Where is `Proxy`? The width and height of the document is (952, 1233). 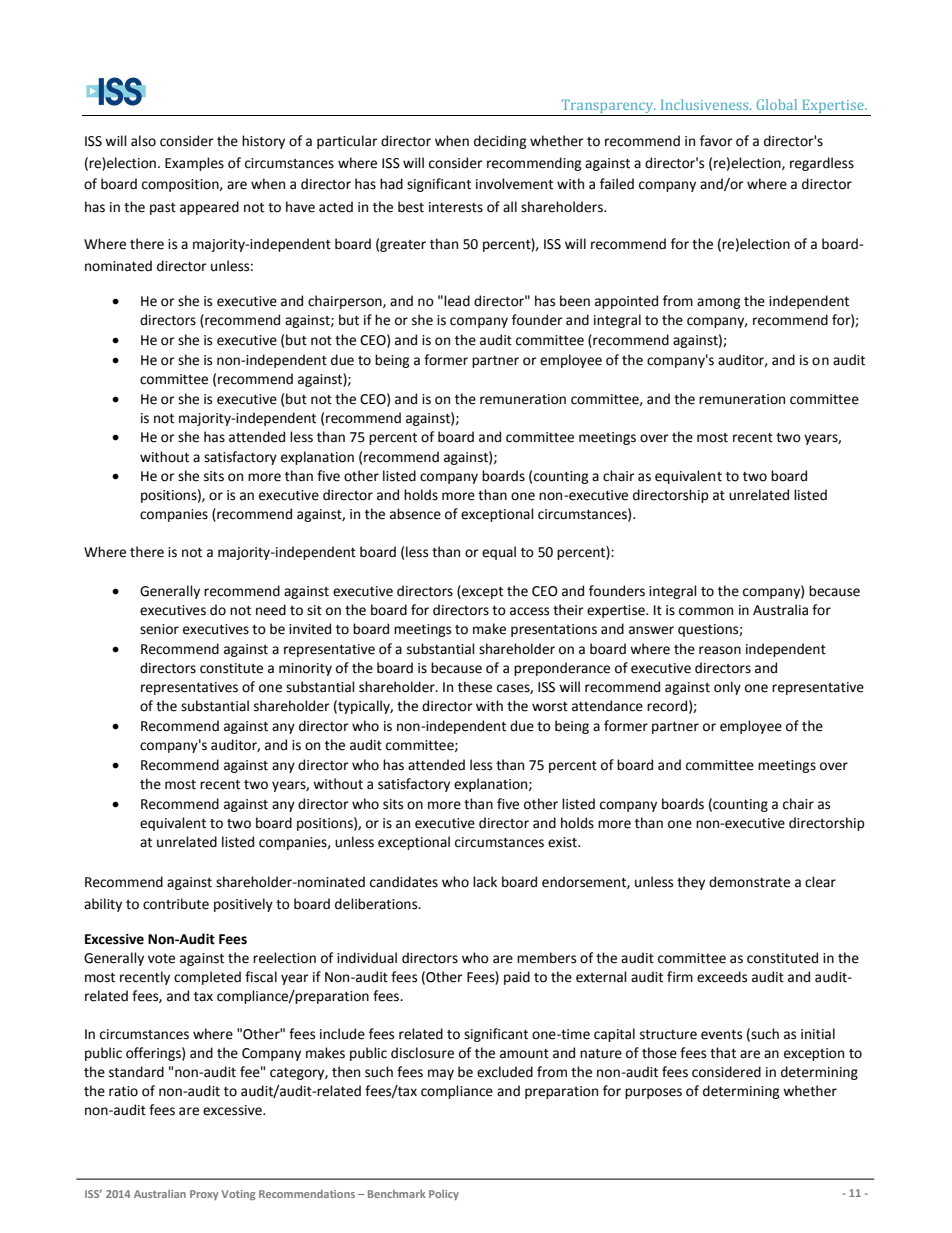
Proxy is located at coordinates (204, 1195).
